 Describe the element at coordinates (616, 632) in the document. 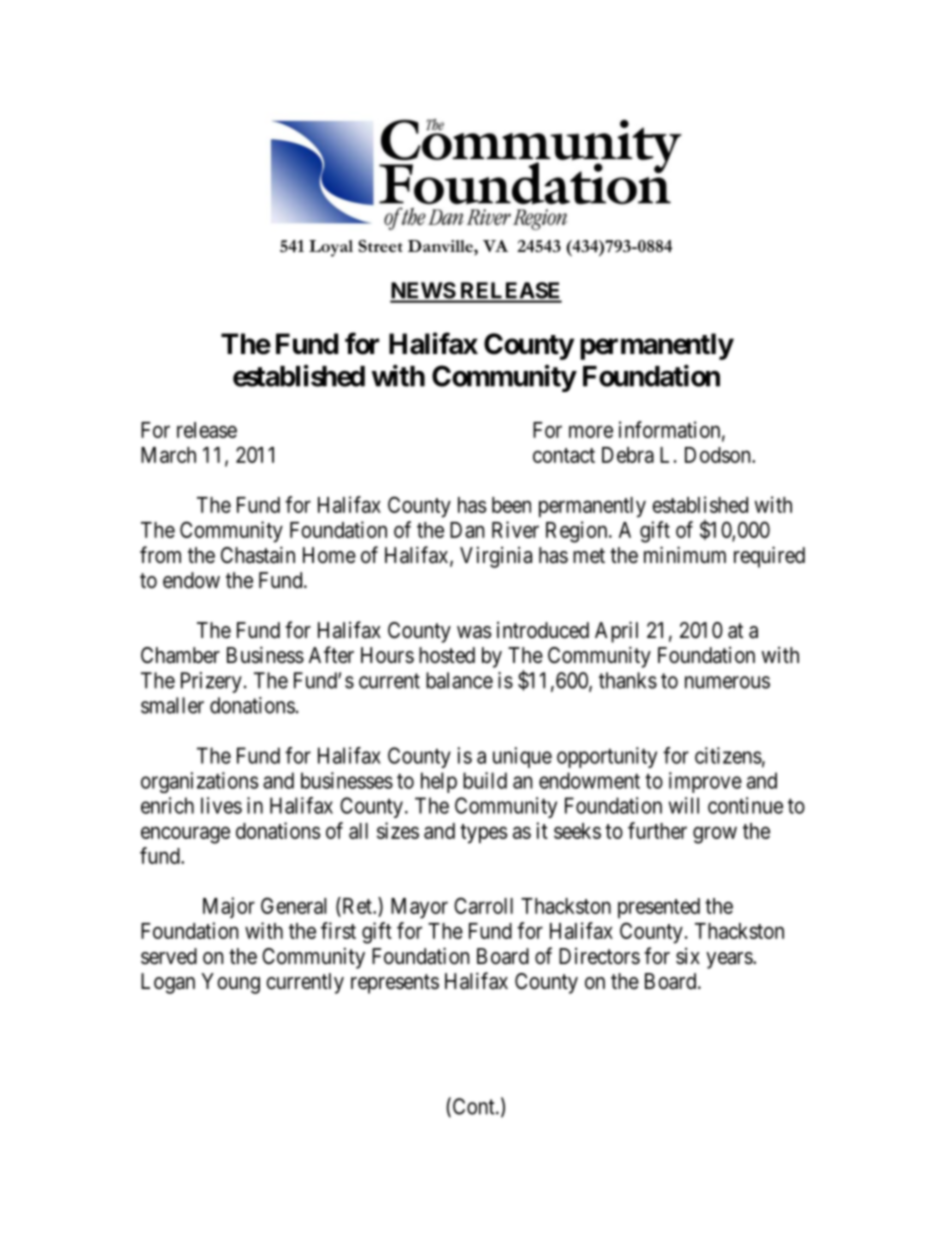

I see `April` at that location.
